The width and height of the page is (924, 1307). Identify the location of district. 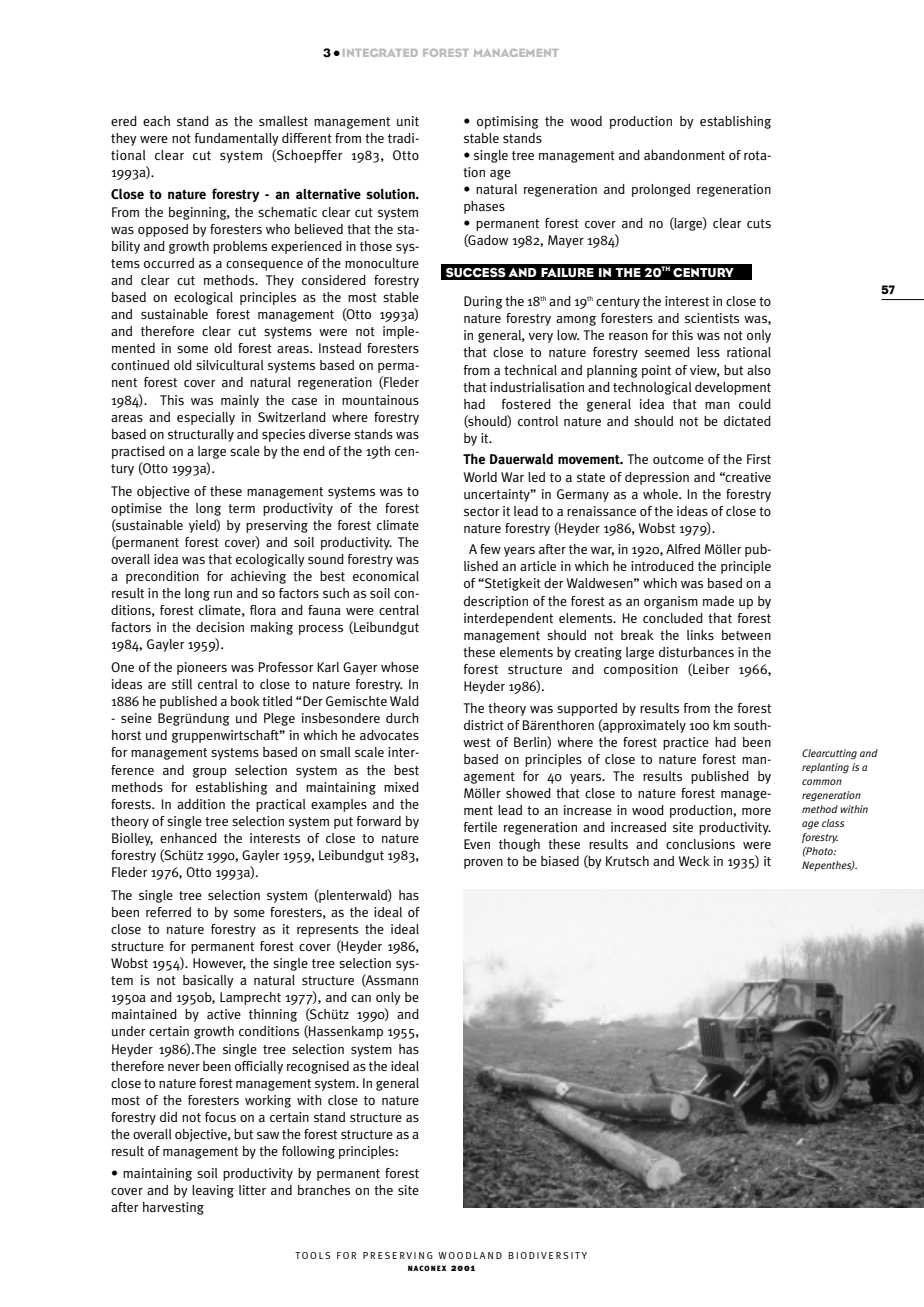
(484, 725).
